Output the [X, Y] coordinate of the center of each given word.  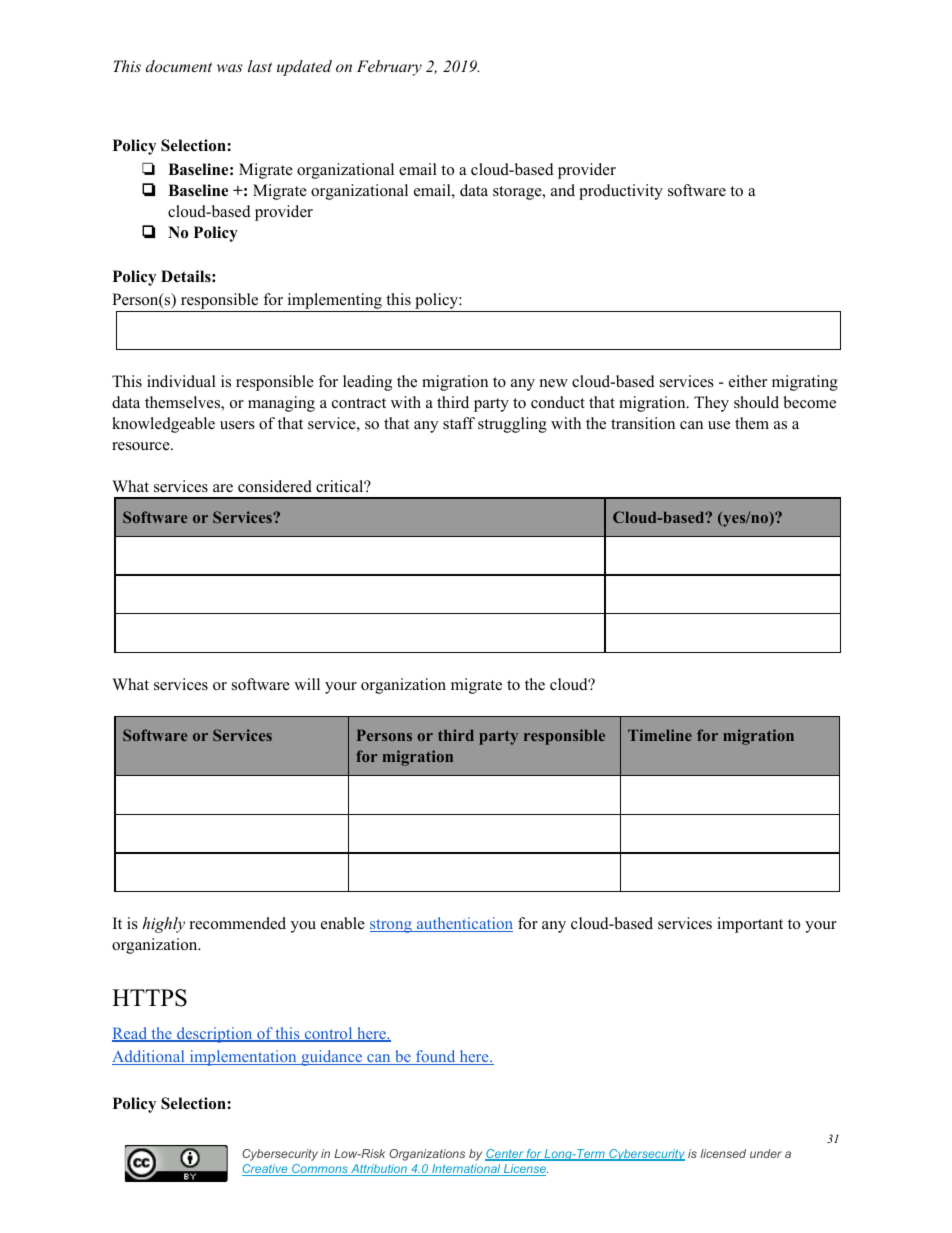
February [389, 68]
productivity [621, 192]
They [711, 404]
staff [459, 423]
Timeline [660, 735]
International [466, 1170]
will [307, 684]
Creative [266, 1170]
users [237, 425]
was [230, 68]
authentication [464, 924]
